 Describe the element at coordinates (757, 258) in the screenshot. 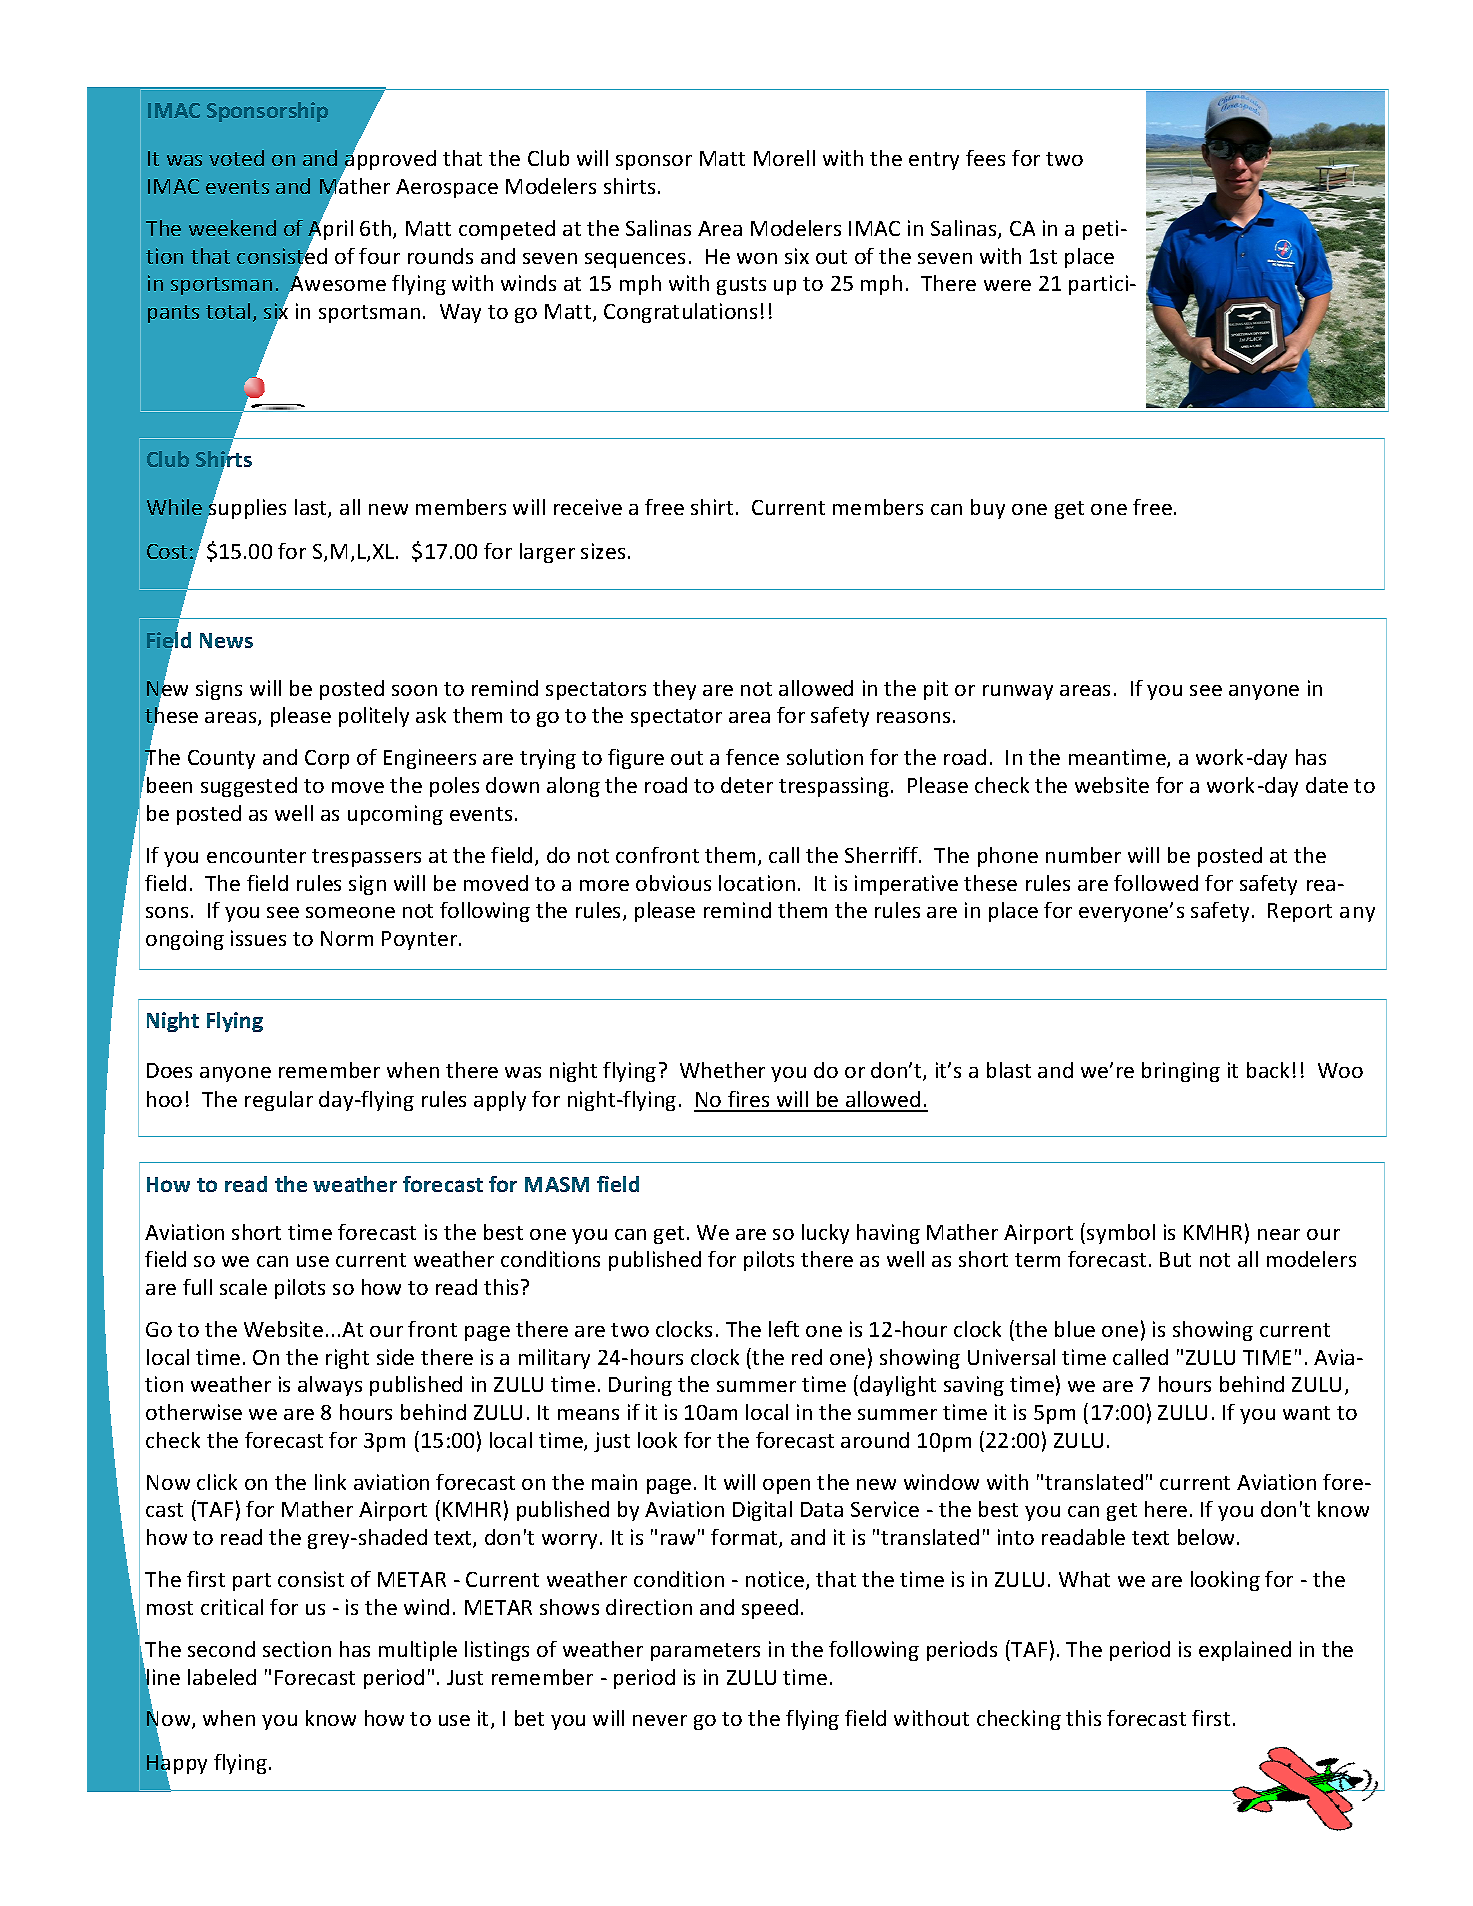

I see `won` at that location.
